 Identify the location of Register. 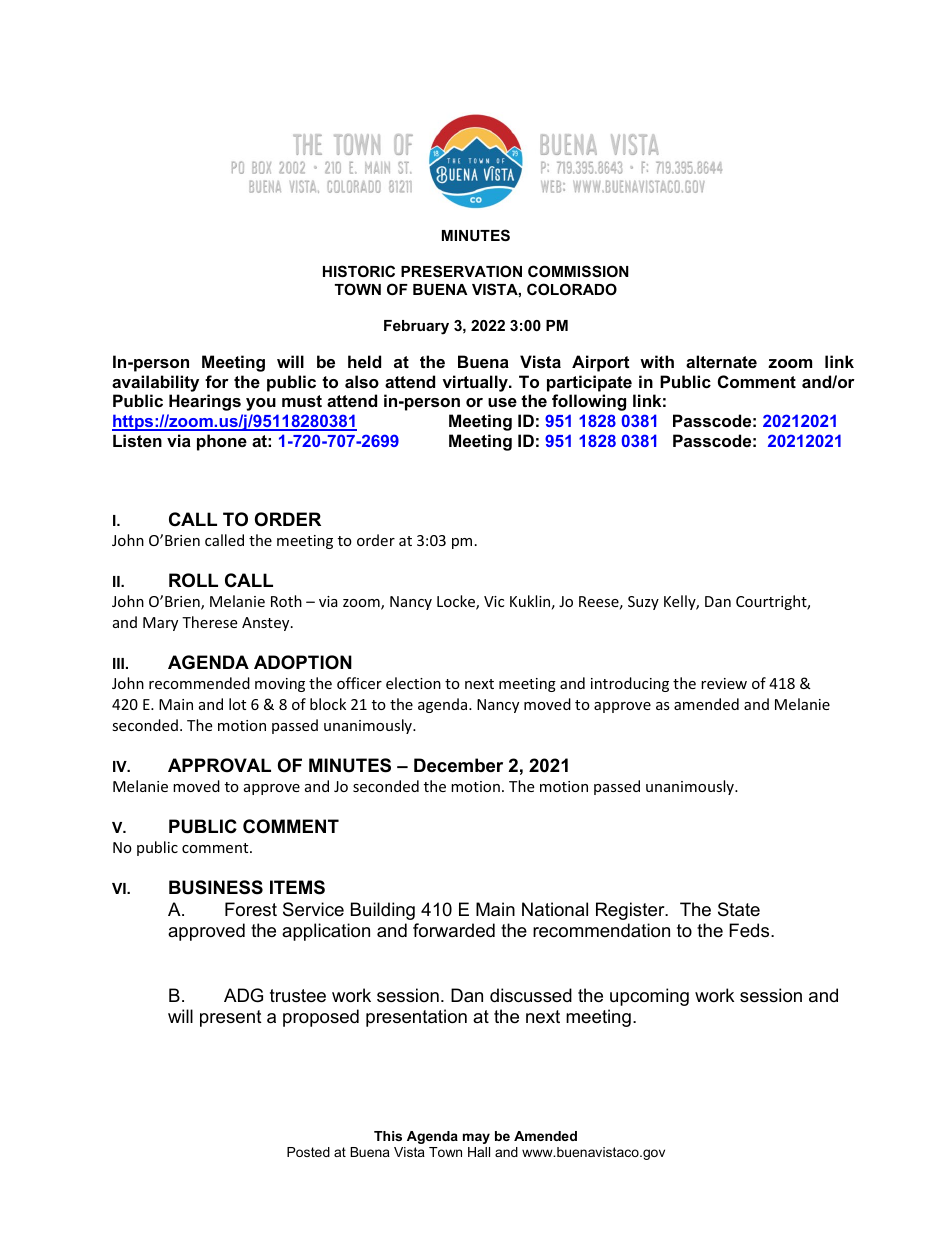
(631, 911).
